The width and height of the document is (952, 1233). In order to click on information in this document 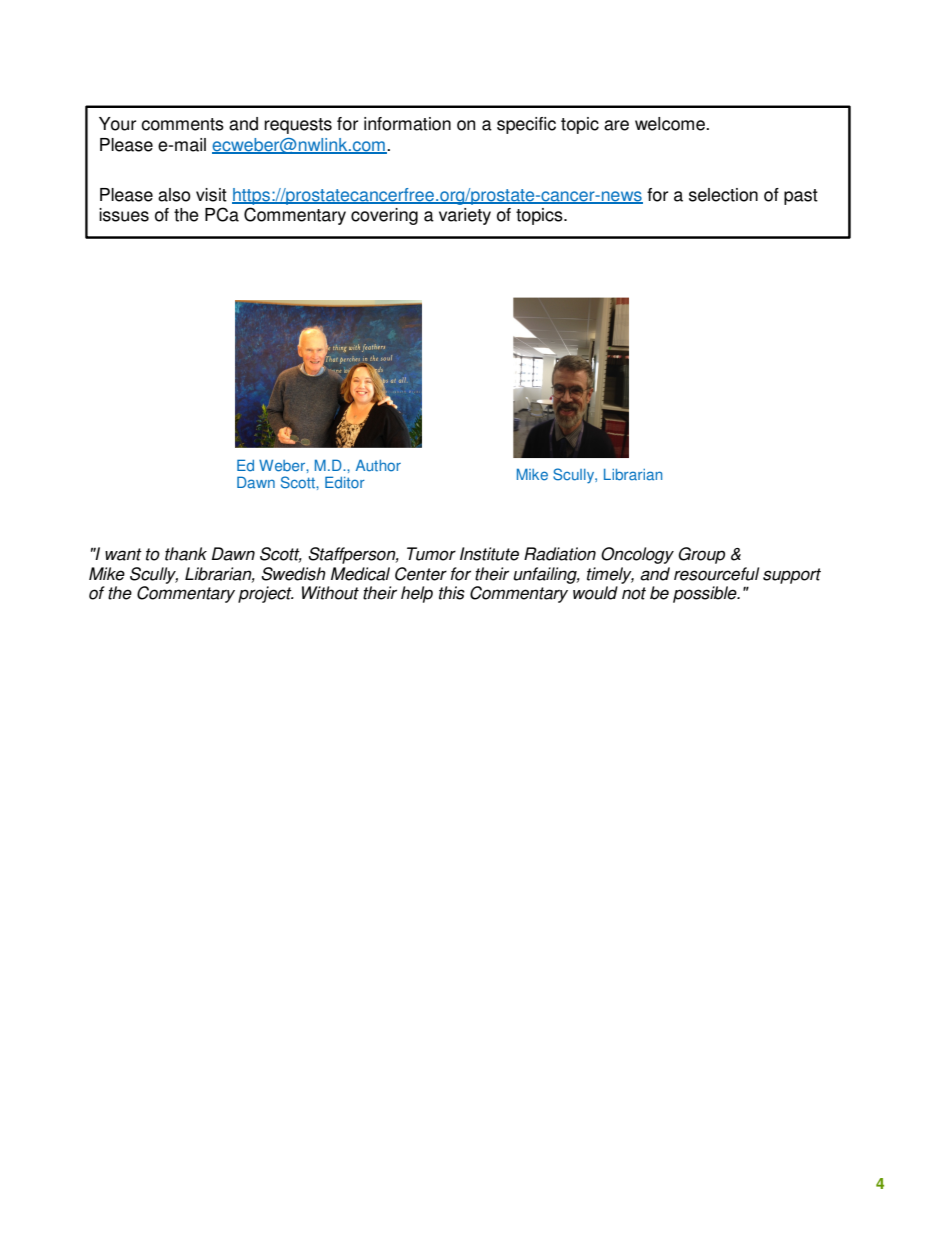, I will do `click(407, 124)`.
